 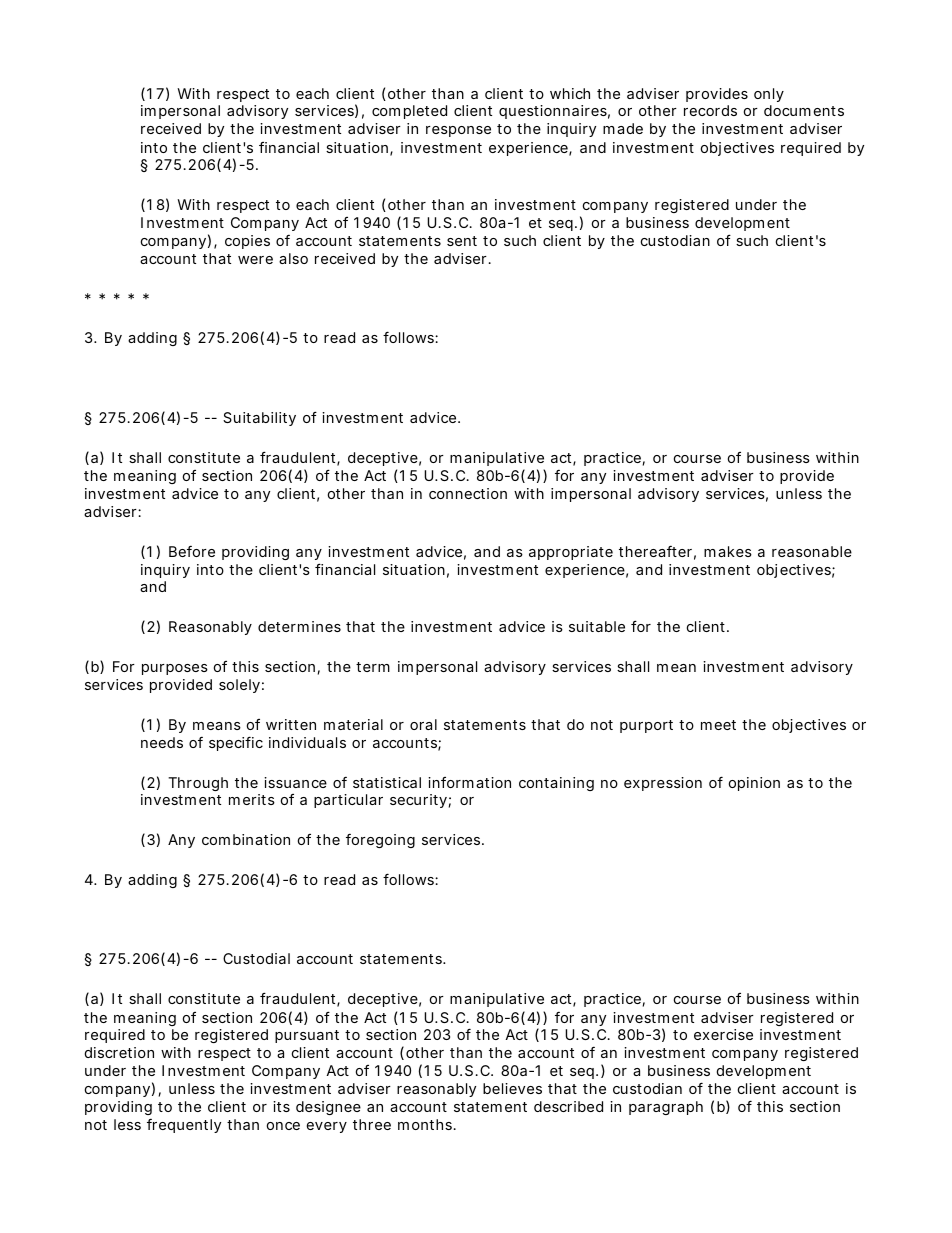 I want to click on reasonable, so click(x=812, y=551).
